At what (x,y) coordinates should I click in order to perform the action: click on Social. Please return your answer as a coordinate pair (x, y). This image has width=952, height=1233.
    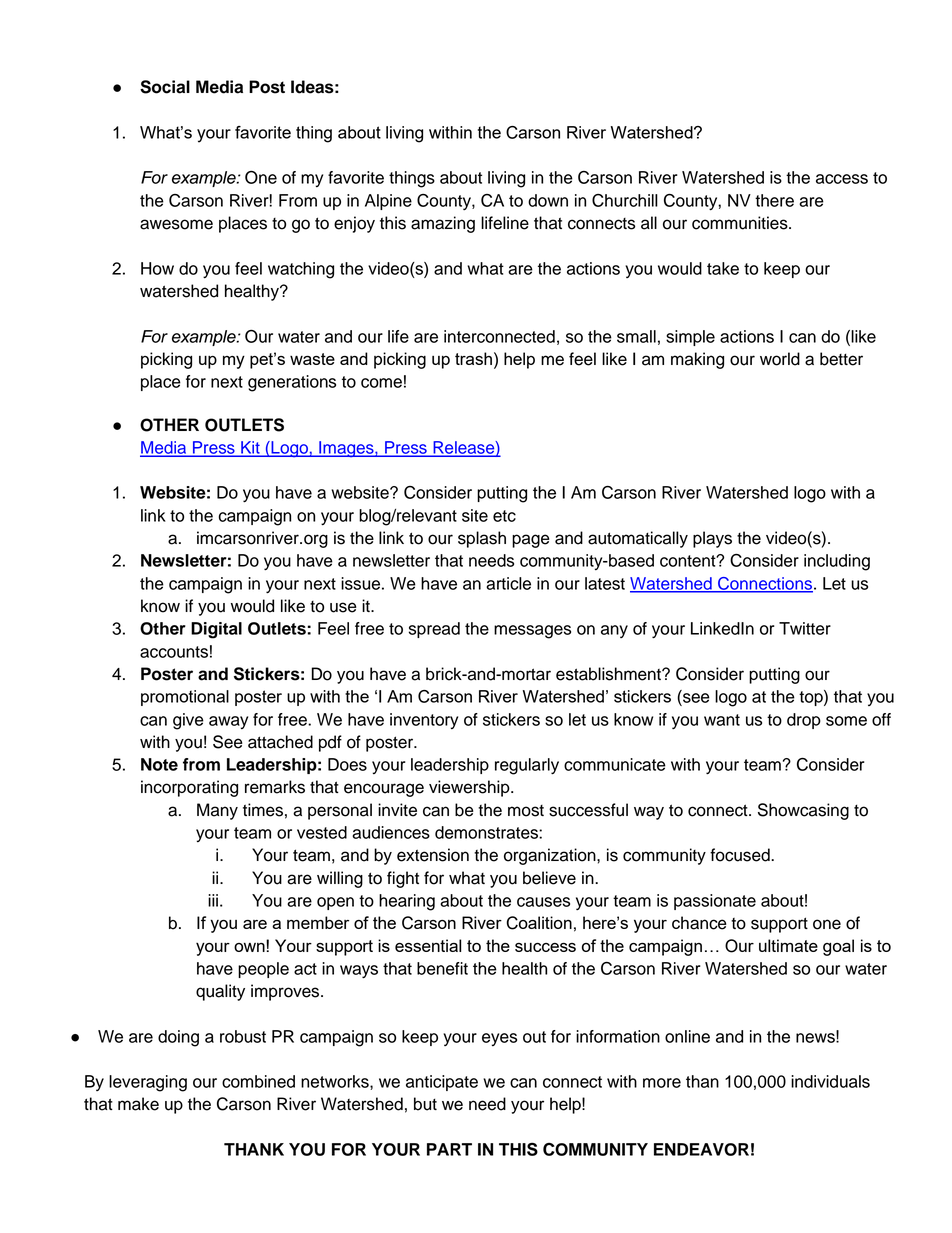
    Looking at the image, I should click on (165, 87).
